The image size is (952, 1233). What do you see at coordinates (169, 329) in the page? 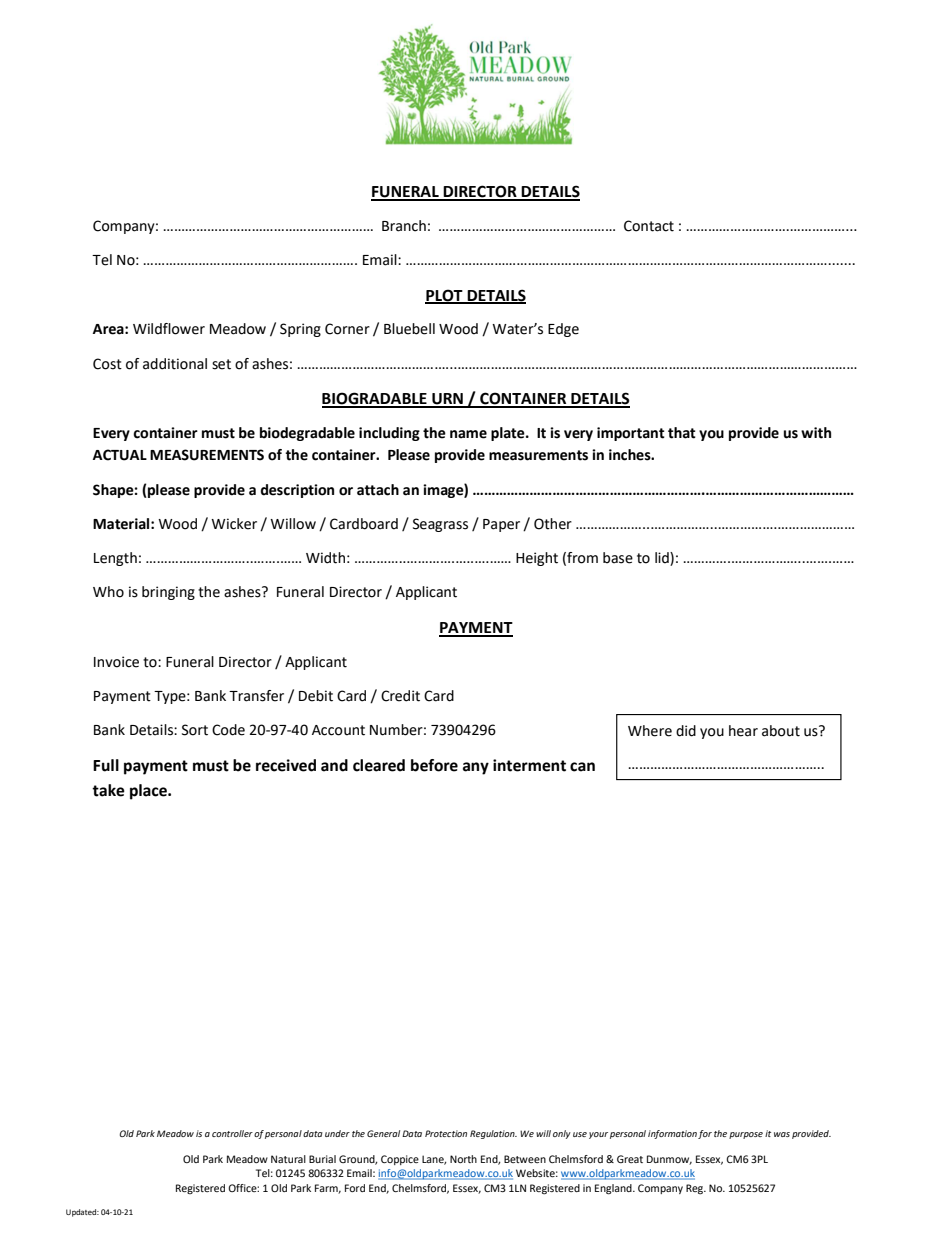
I see `Wildflower` at bounding box center [169, 329].
